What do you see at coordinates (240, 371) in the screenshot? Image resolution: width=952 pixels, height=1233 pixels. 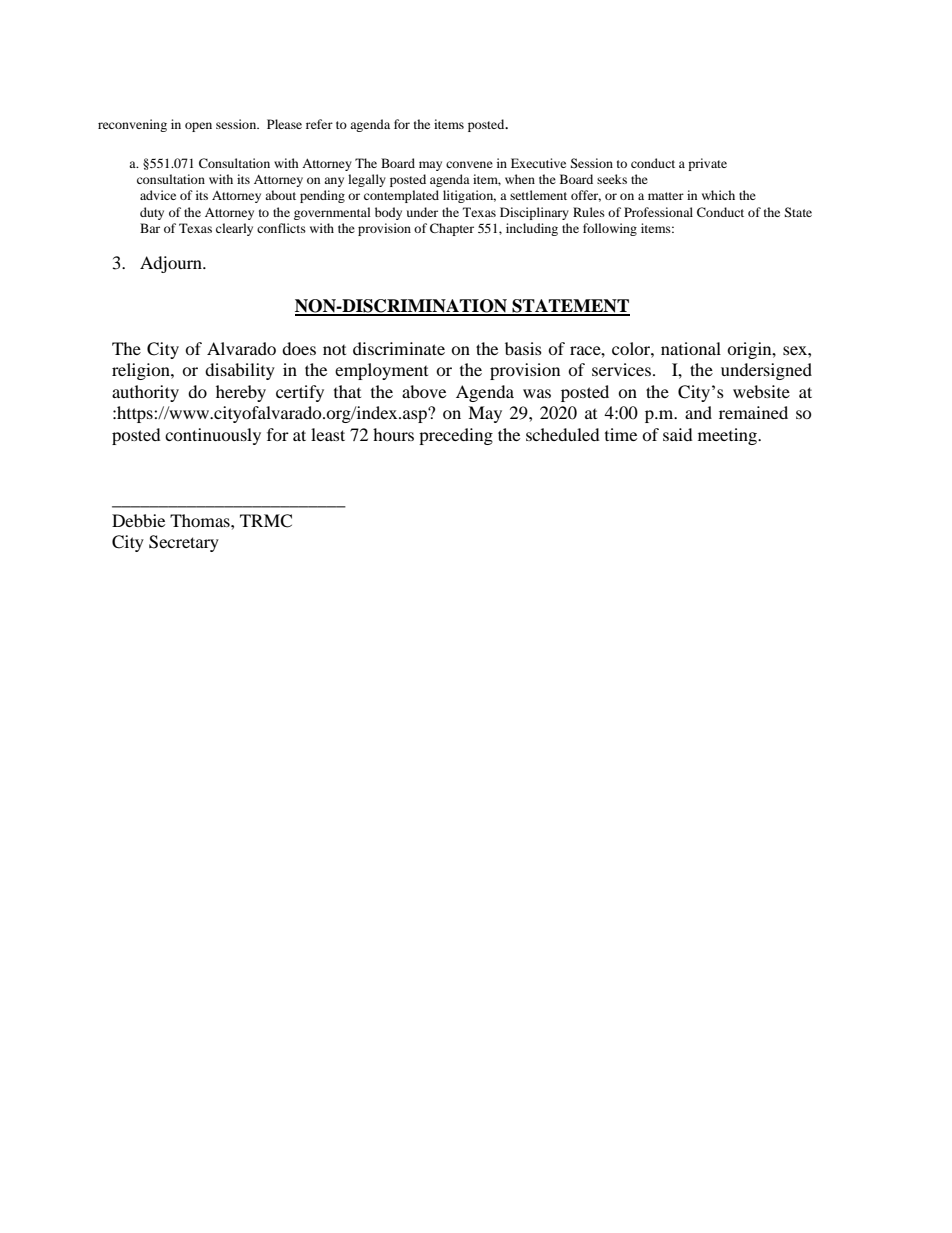 I see `disability` at bounding box center [240, 371].
